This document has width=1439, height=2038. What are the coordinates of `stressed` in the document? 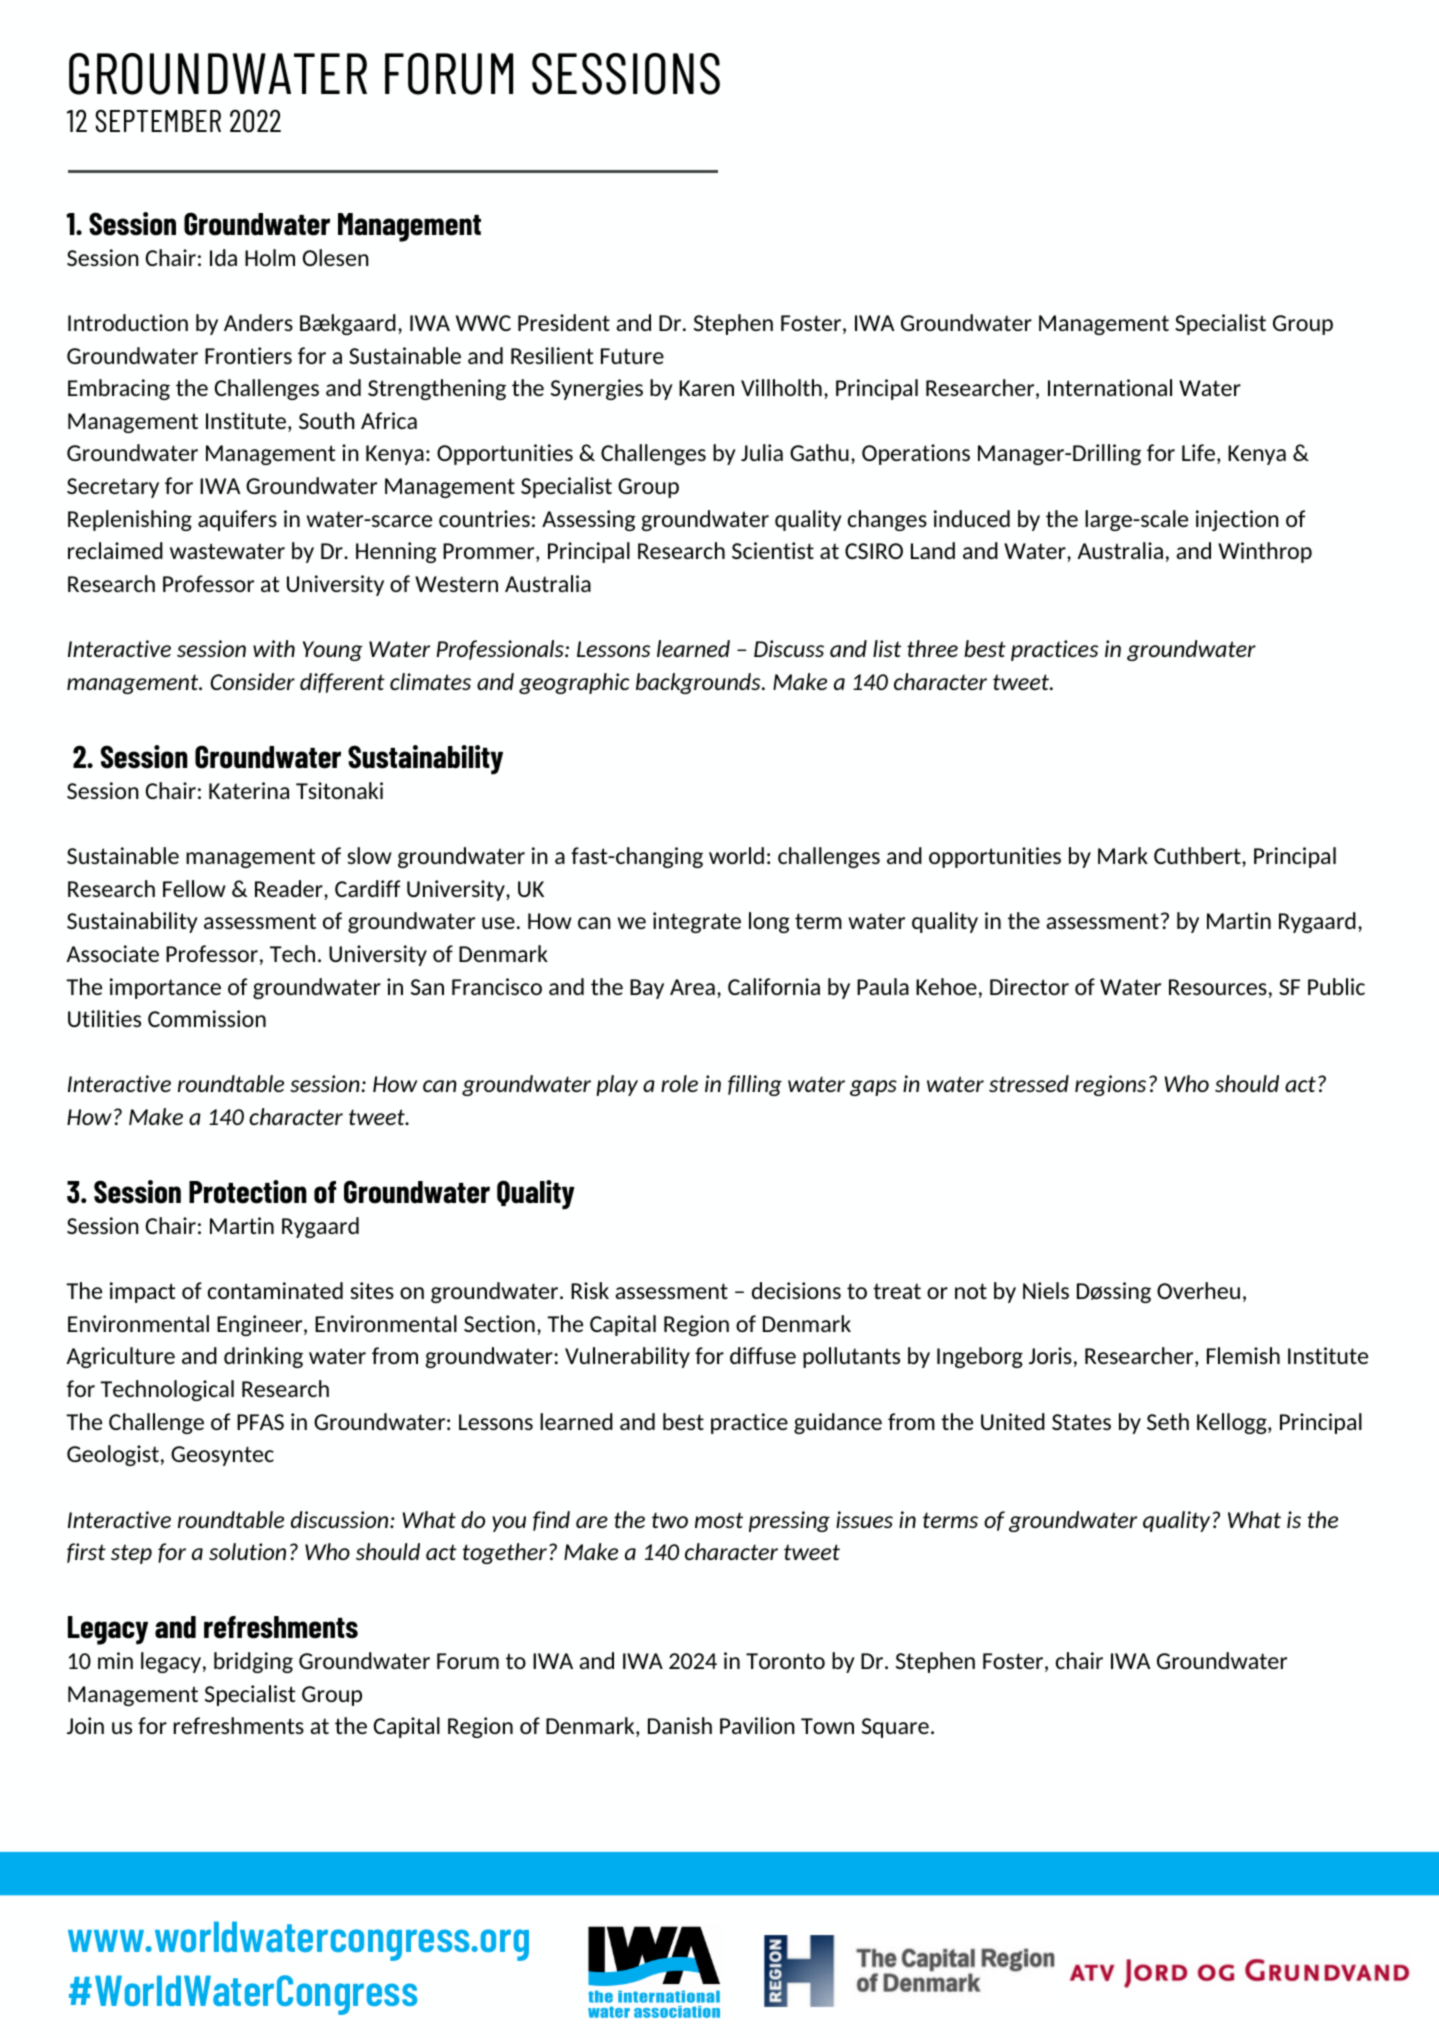 It's located at (1029, 1083).
